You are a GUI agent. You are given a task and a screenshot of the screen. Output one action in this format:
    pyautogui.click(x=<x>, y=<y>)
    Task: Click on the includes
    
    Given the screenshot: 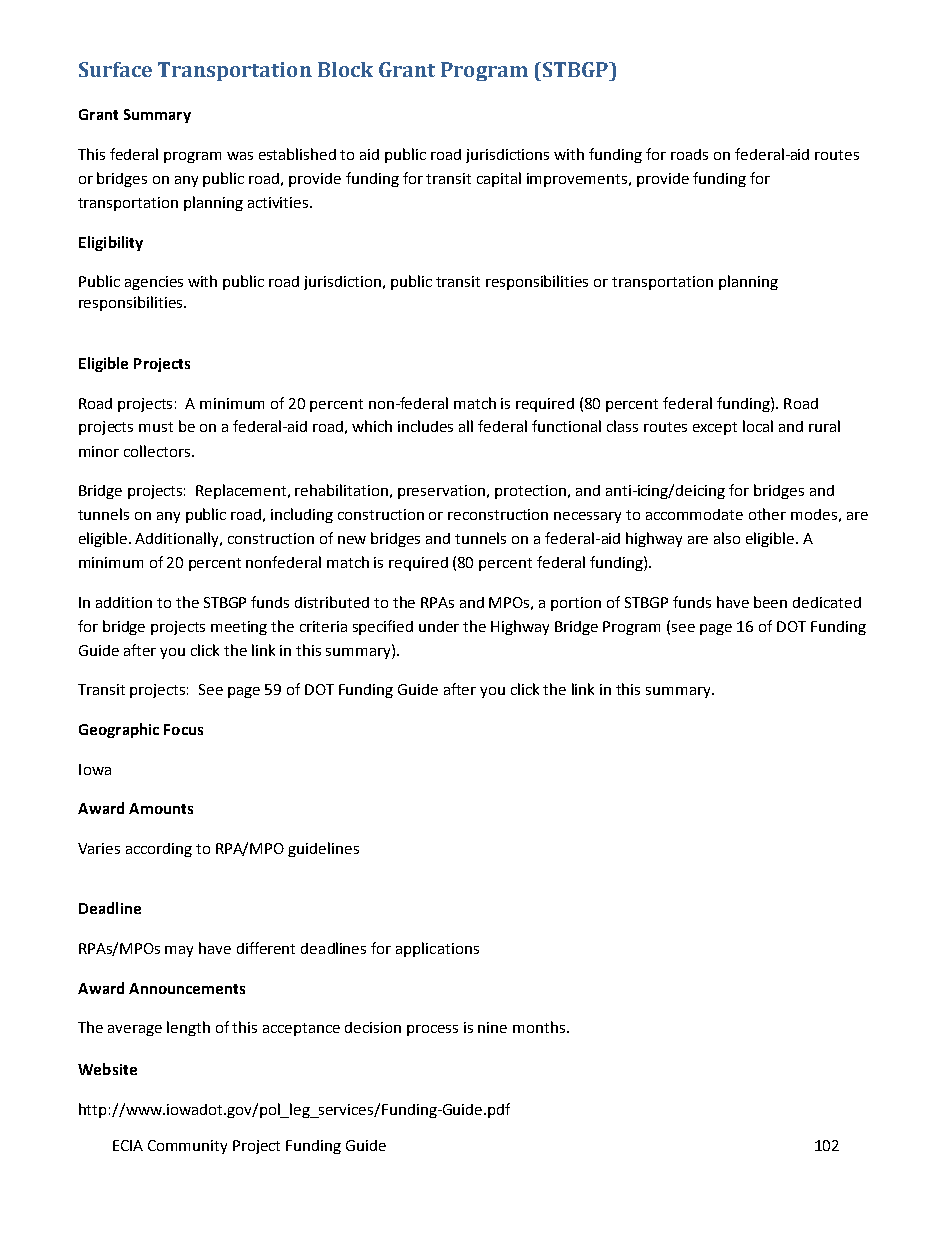 What is the action you would take?
    pyautogui.click(x=425, y=426)
